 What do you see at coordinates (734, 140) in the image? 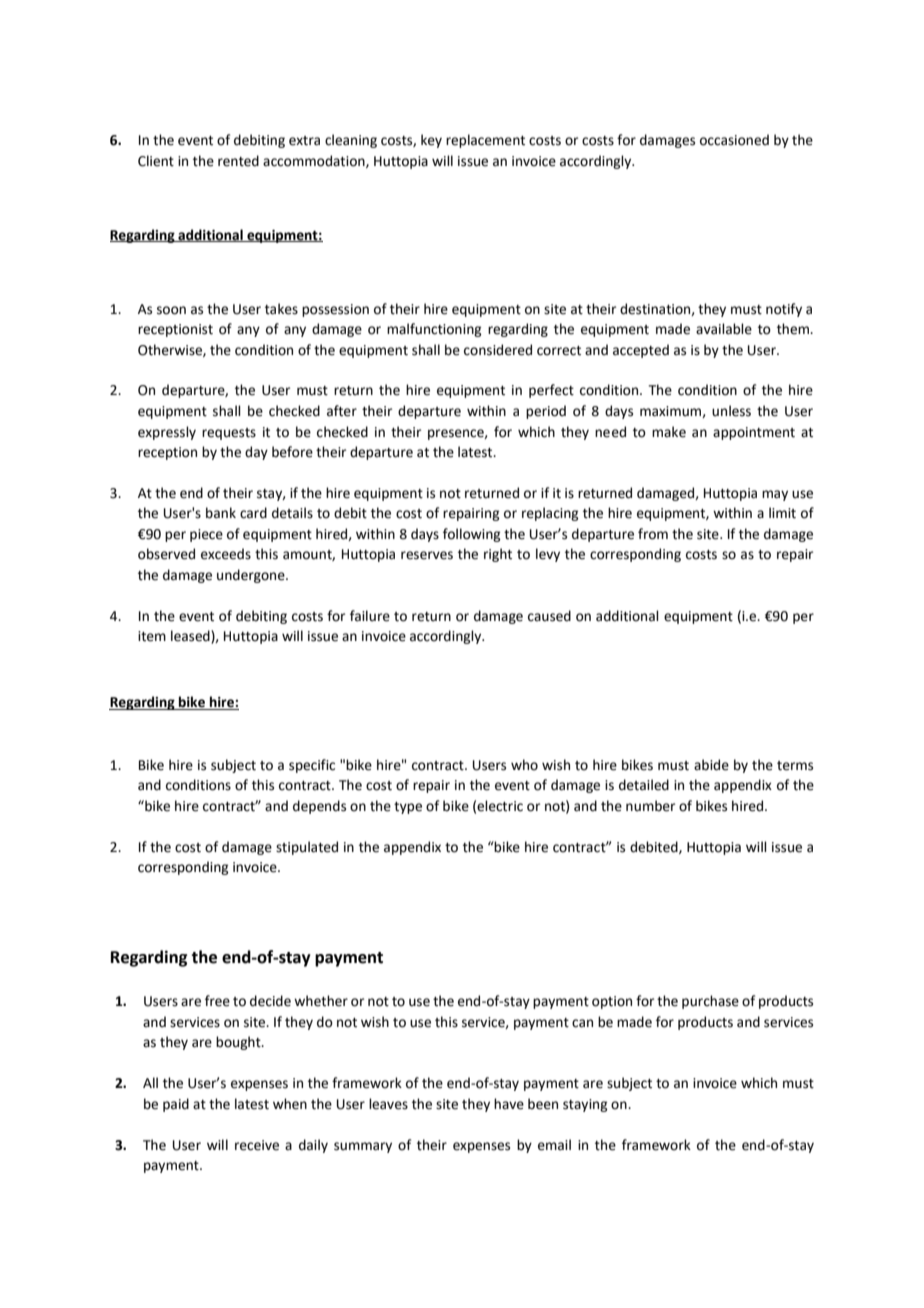
I see `occasioned` at bounding box center [734, 140].
